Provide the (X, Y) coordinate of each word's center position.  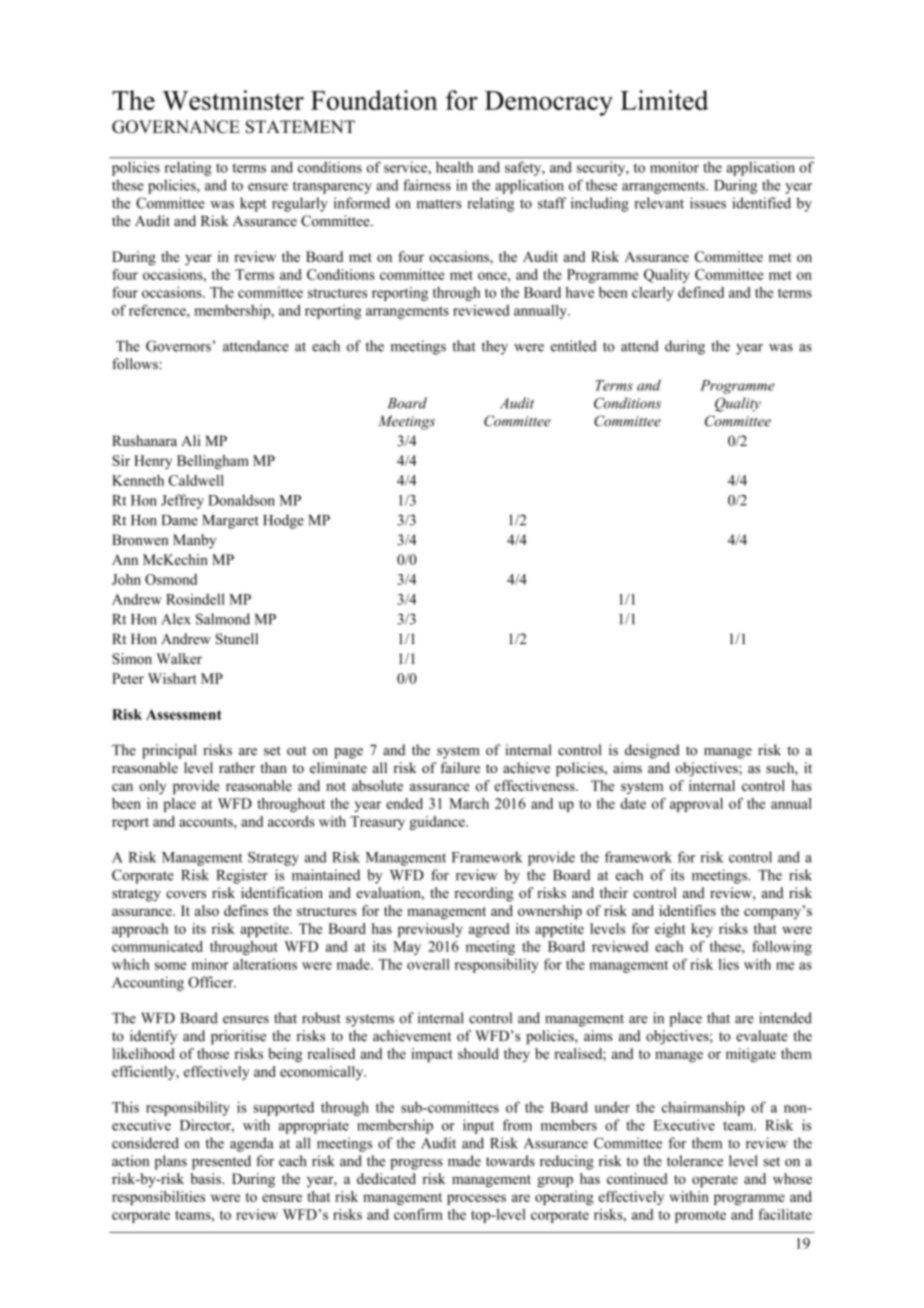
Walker (179, 658)
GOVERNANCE (176, 127)
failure (460, 767)
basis (207, 1178)
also (207, 910)
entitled (574, 346)
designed (652, 751)
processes (476, 1199)
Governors (178, 346)
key (702, 930)
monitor (674, 167)
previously (430, 930)
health (454, 167)
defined (701, 292)
